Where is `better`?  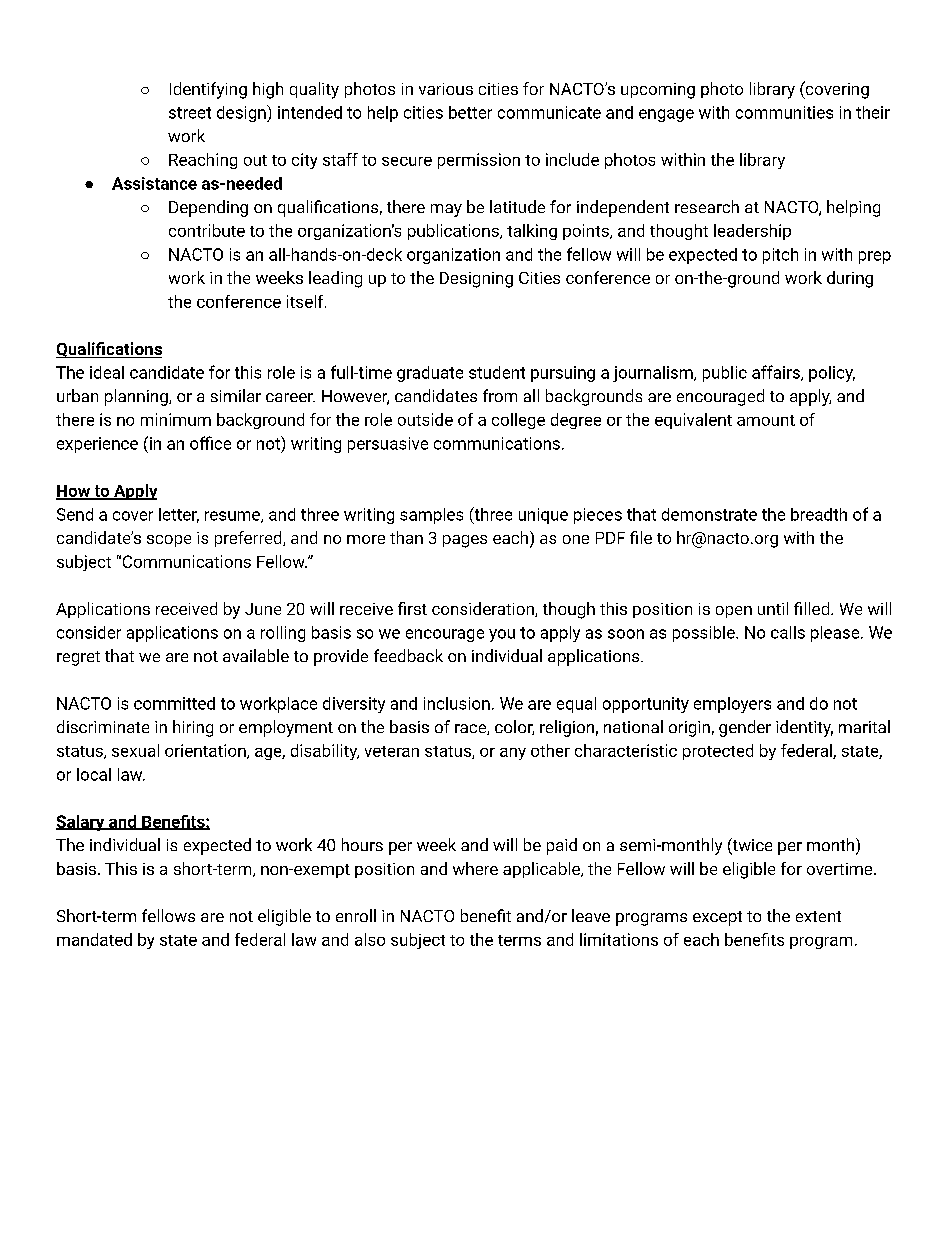 better is located at coordinates (470, 112).
